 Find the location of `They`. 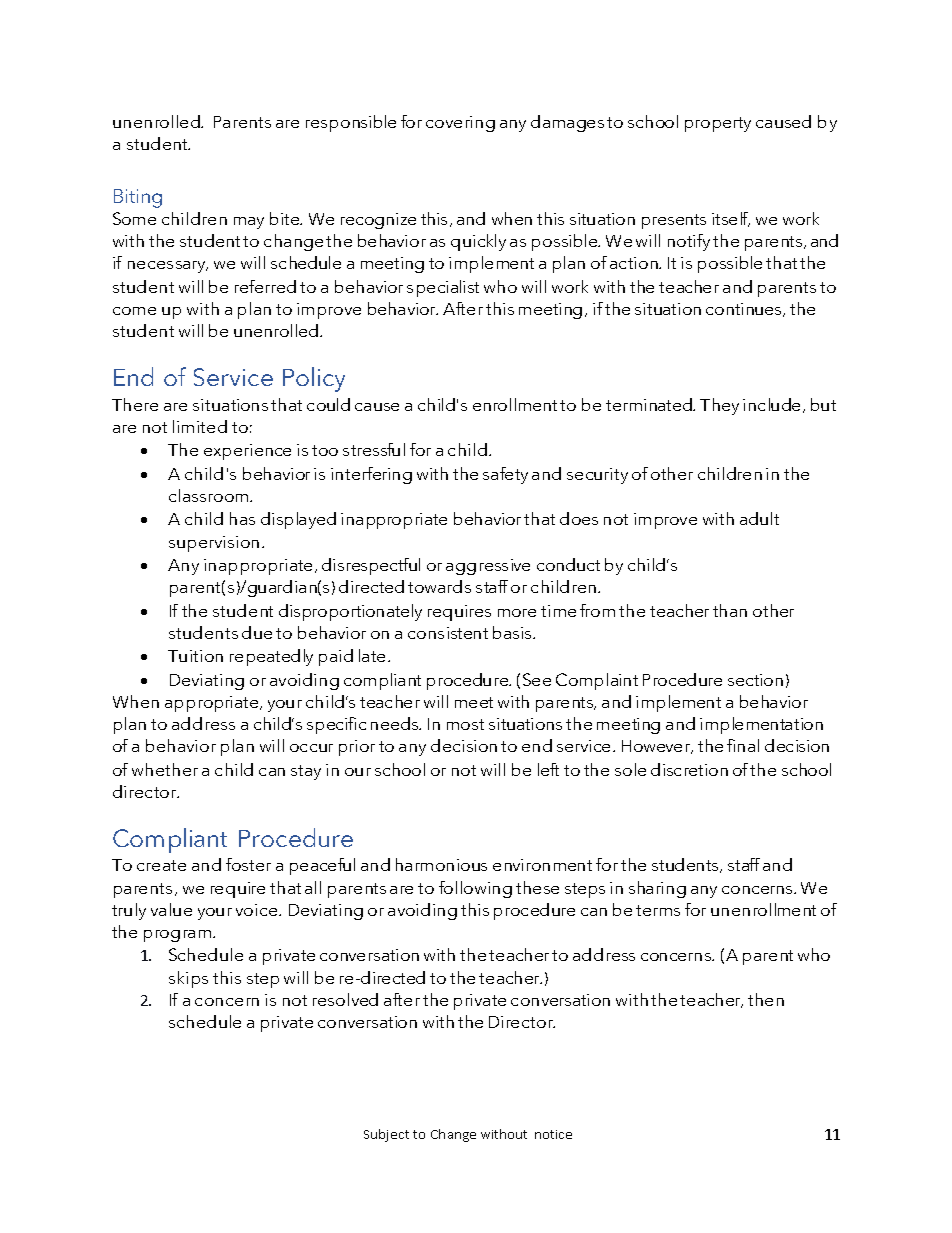

They is located at coordinates (719, 406).
